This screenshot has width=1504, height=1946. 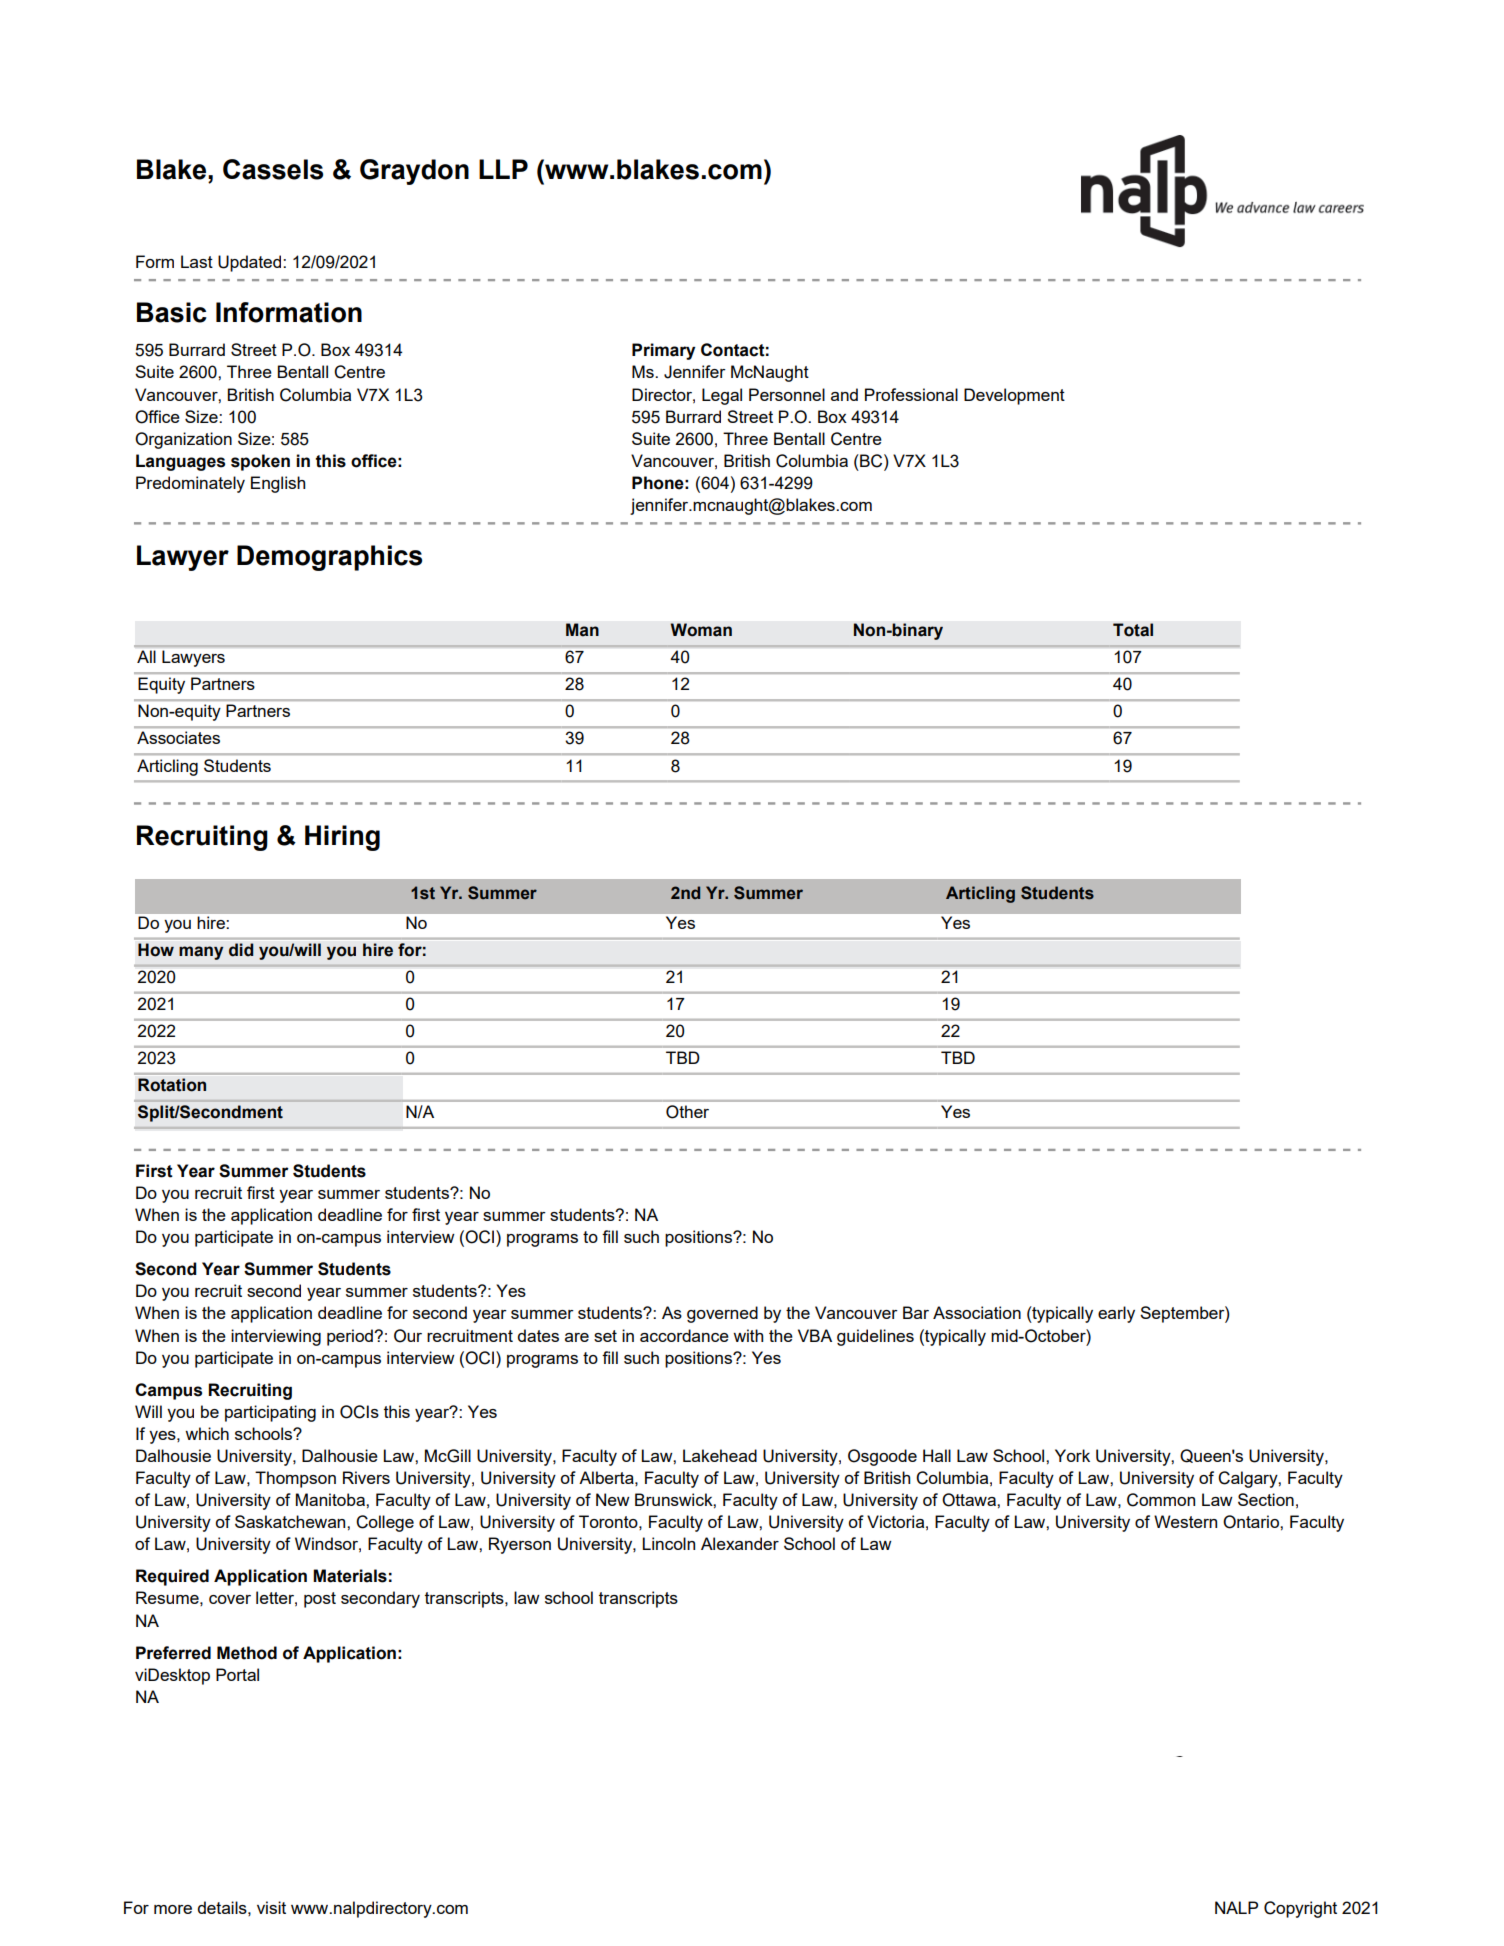 What do you see at coordinates (295, 1479) in the screenshot?
I see `Thompson` at bounding box center [295, 1479].
